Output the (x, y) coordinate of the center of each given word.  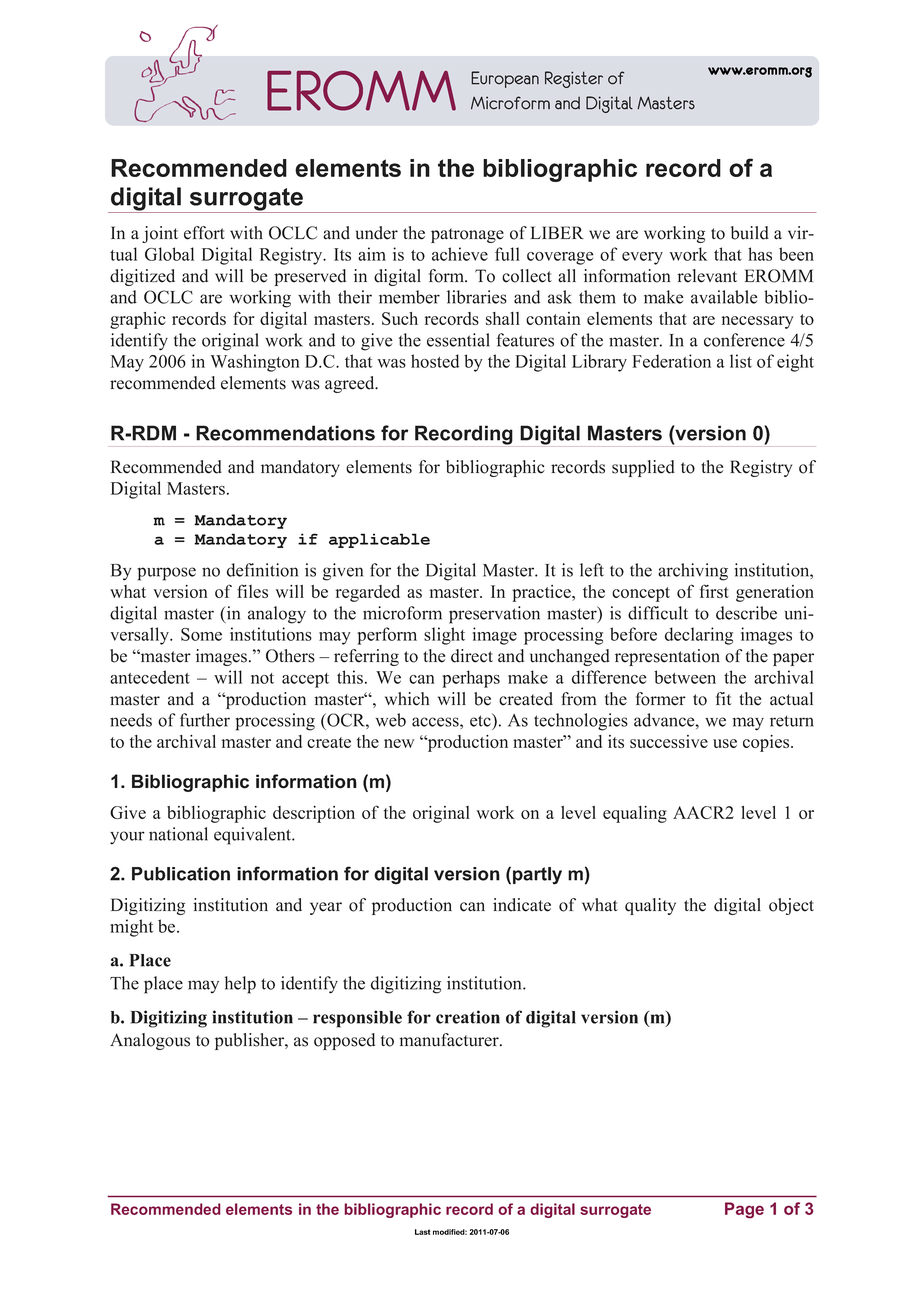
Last (422, 1232)
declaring (699, 636)
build (750, 233)
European (505, 79)
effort (204, 233)
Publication (181, 874)
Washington (255, 363)
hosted (435, 361)
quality (650, 906)
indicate (522, 905)
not (262, 678)
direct (472, 656)
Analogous (150, 1041)
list (741, 361)
